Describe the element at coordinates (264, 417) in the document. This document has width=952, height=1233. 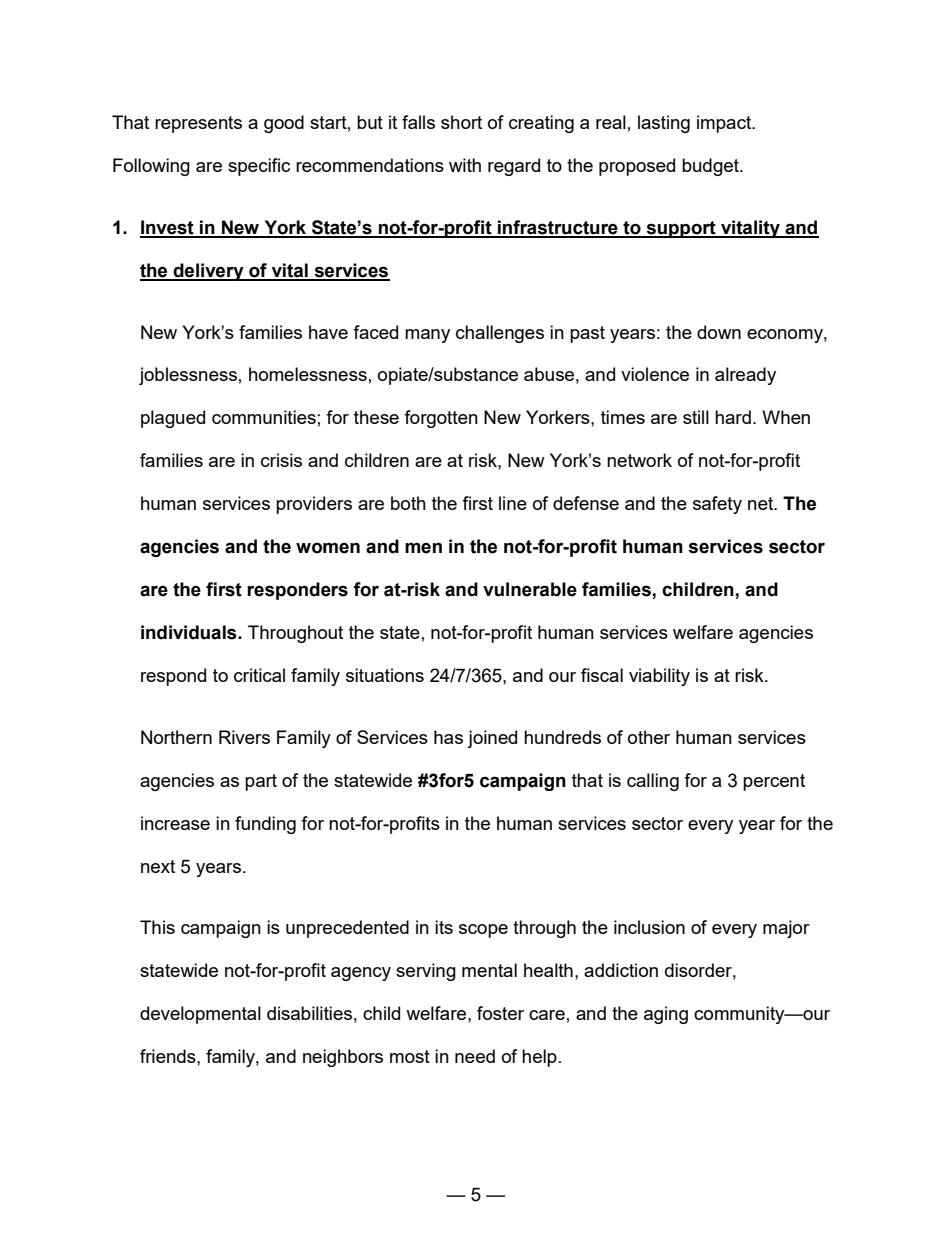
I see `communities` at that location.
